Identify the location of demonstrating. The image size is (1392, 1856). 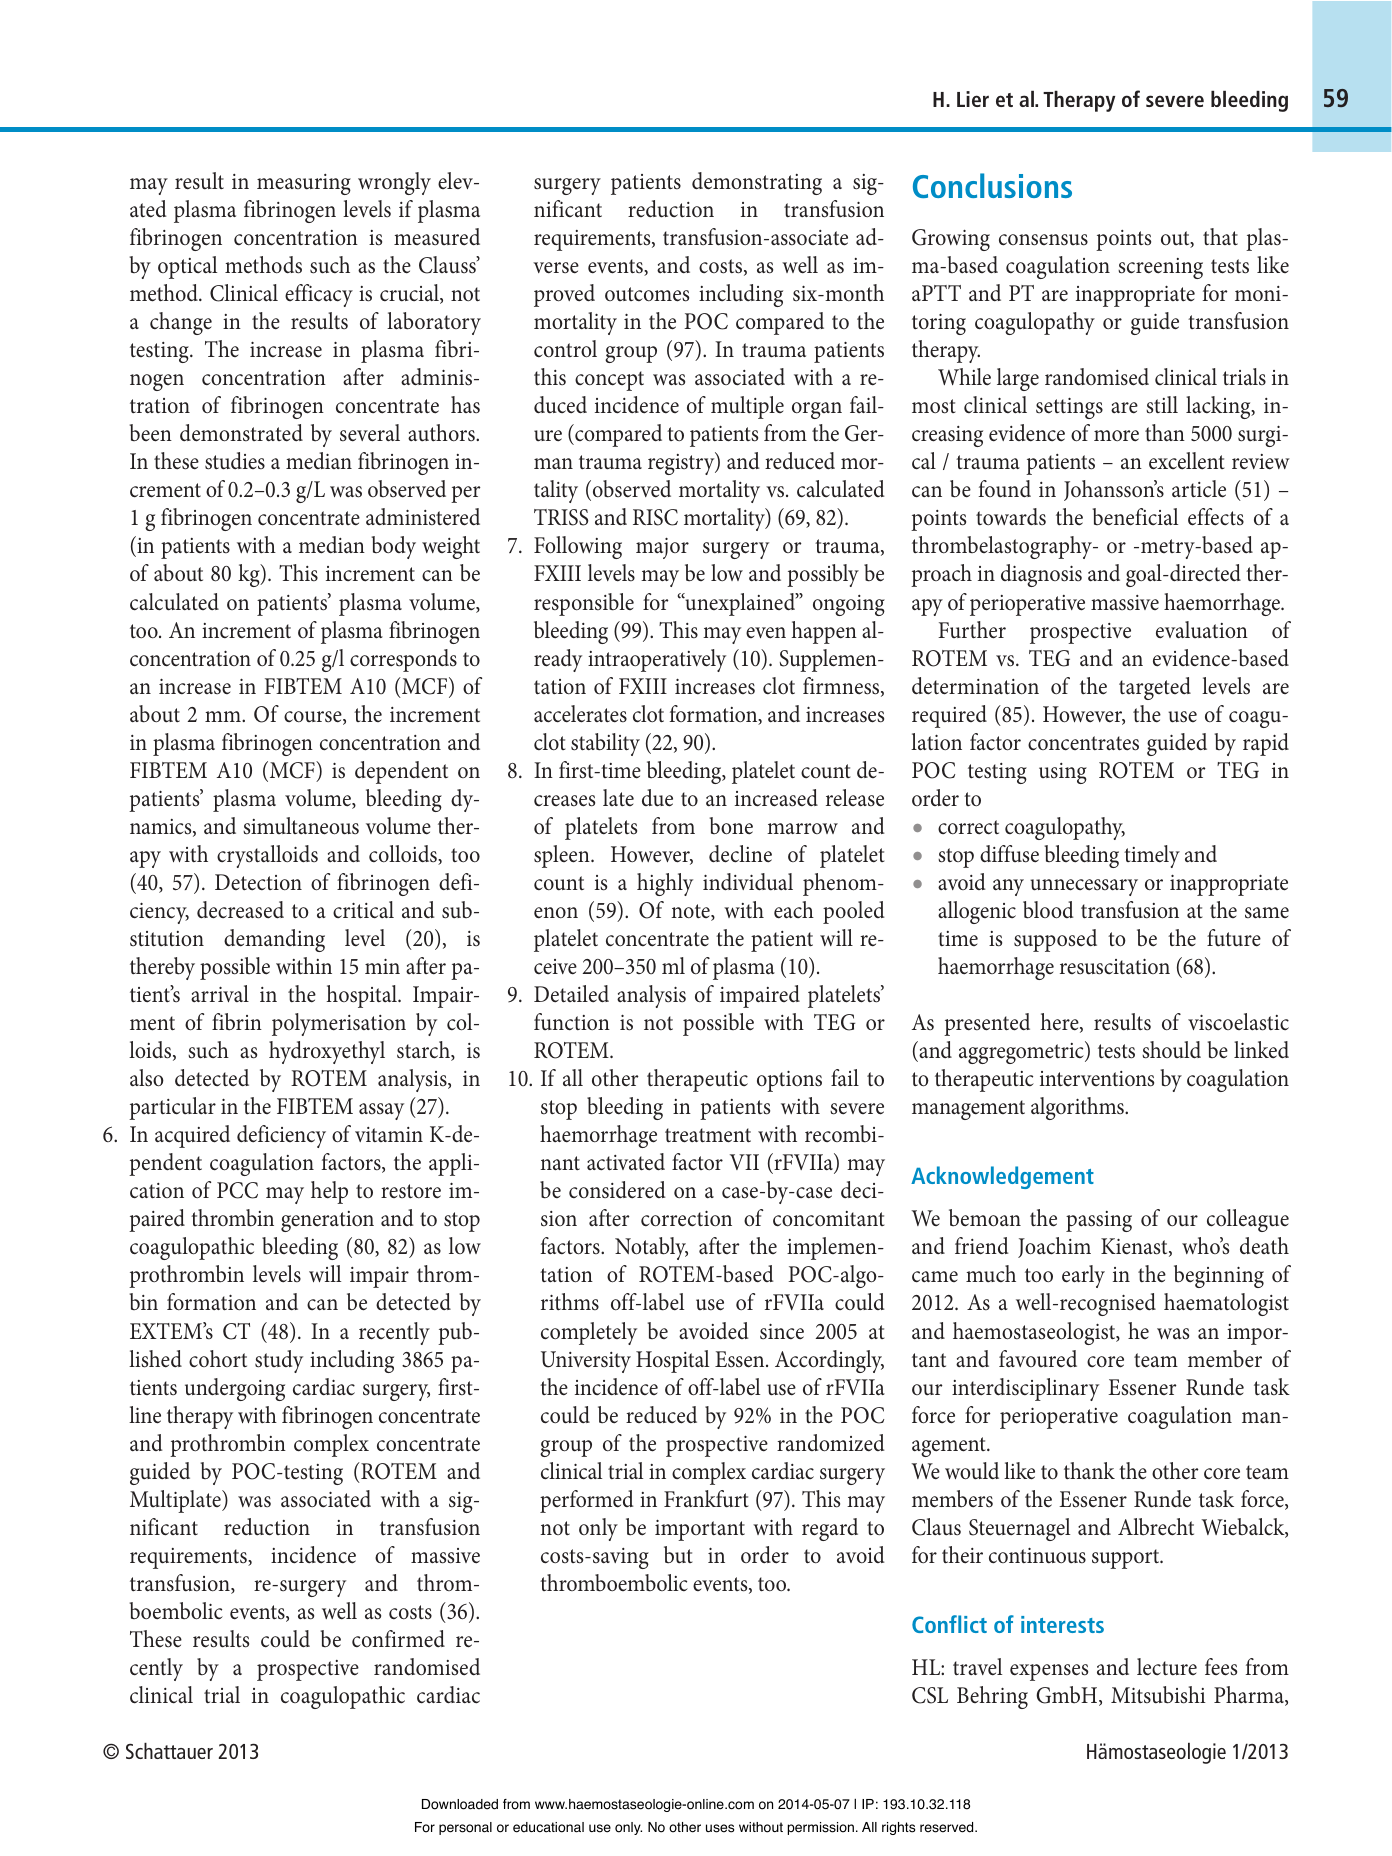
(757, 183).
